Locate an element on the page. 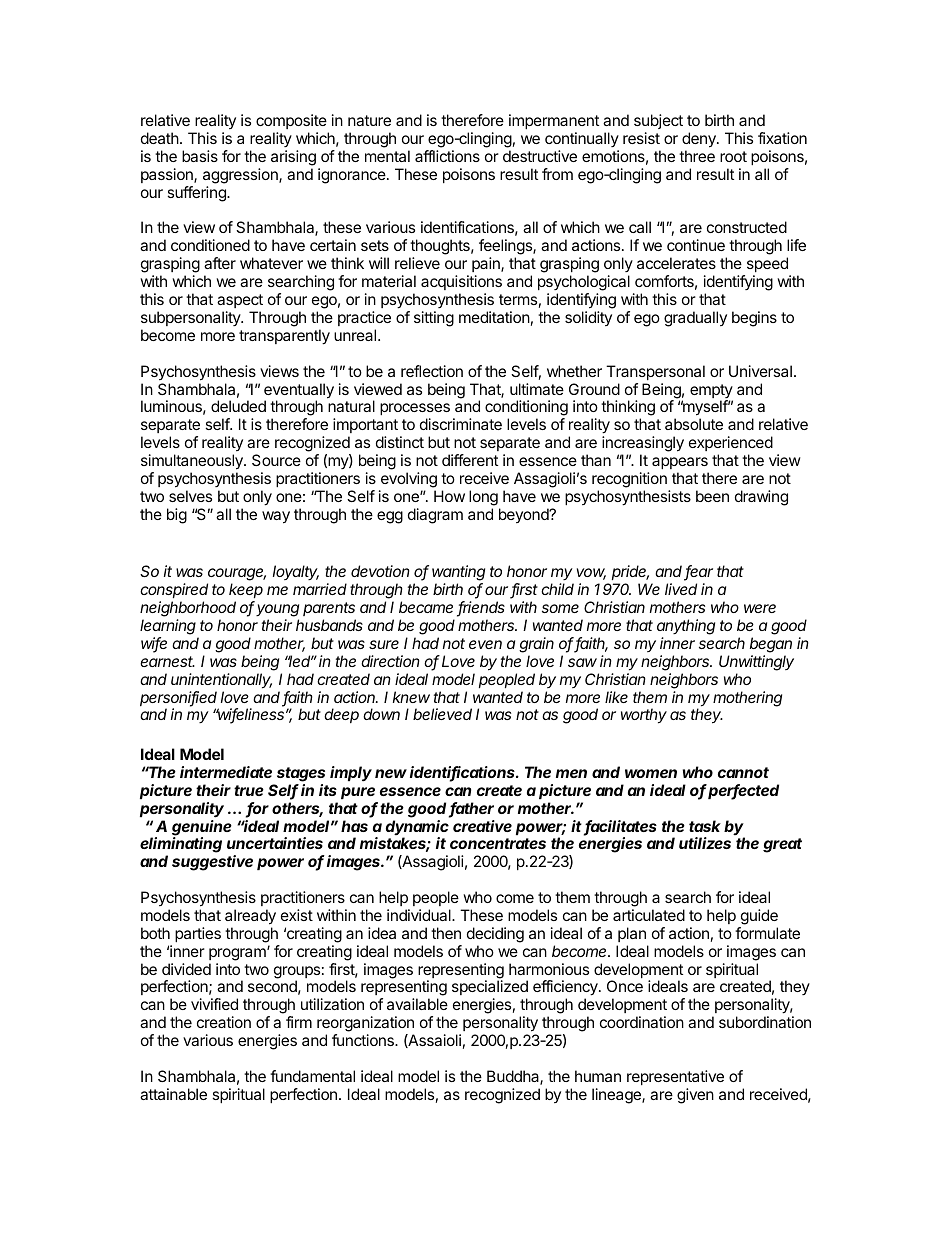  different is located at coordinates (470, 460).
